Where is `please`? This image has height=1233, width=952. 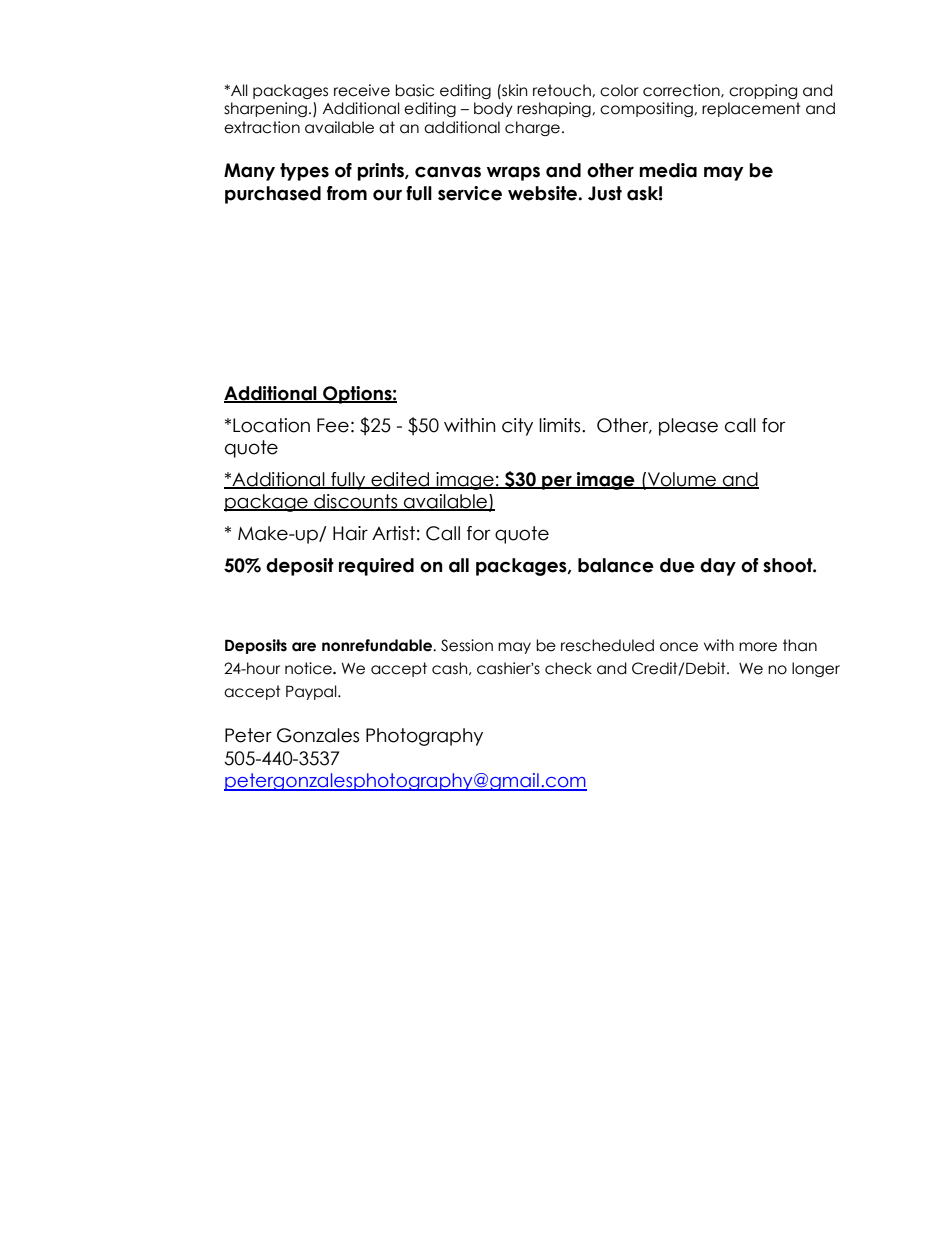 please is located at coordinates (688, 427).
